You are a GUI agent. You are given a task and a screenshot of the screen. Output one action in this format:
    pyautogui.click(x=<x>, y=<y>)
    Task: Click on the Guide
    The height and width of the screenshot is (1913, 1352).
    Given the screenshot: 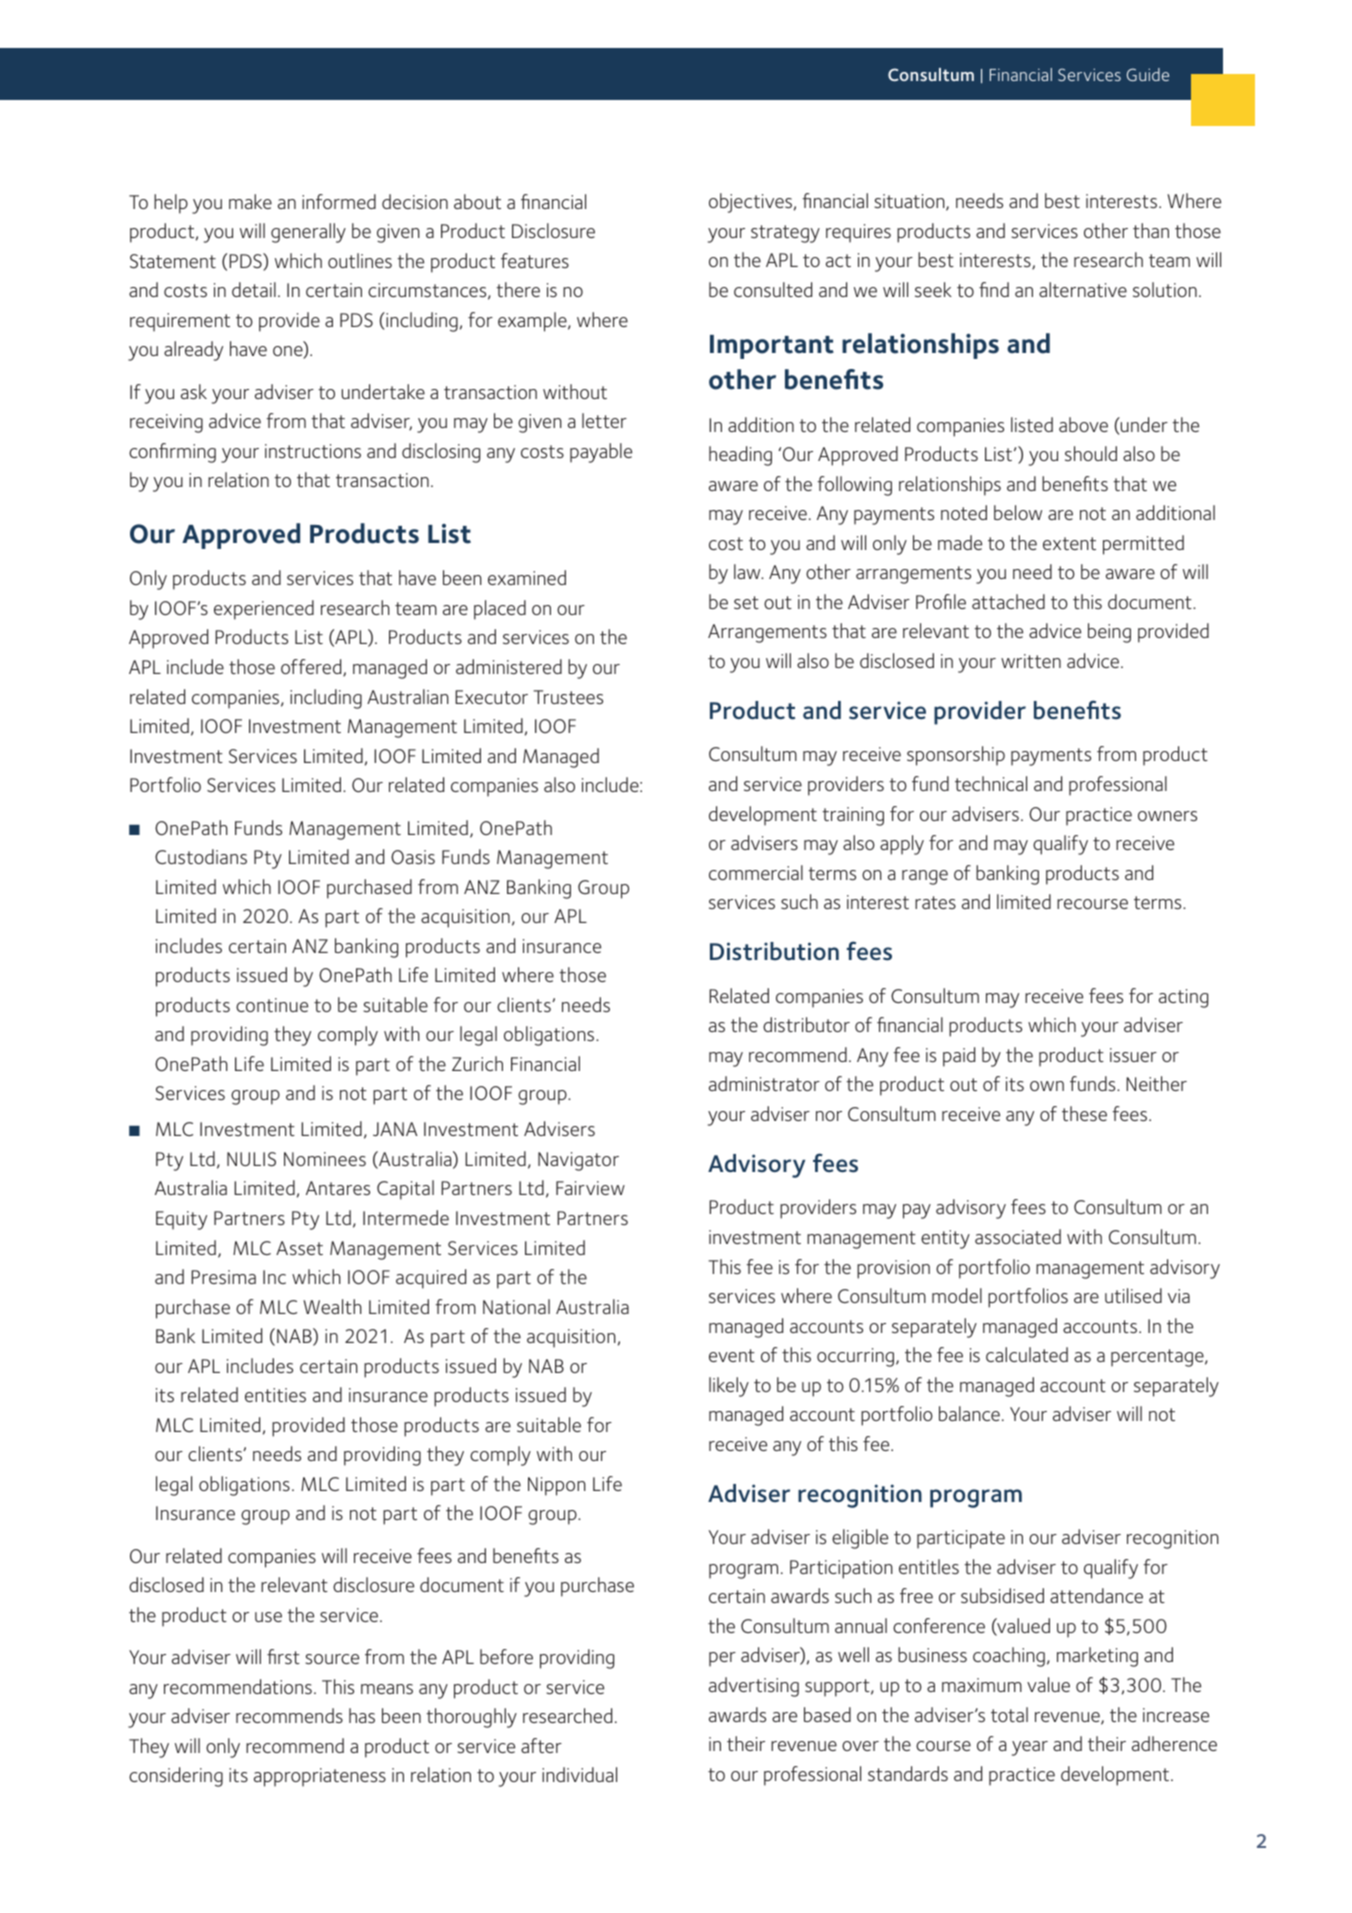 What is the action you would take?
    pyautogui.click(x=1148, y=74)
